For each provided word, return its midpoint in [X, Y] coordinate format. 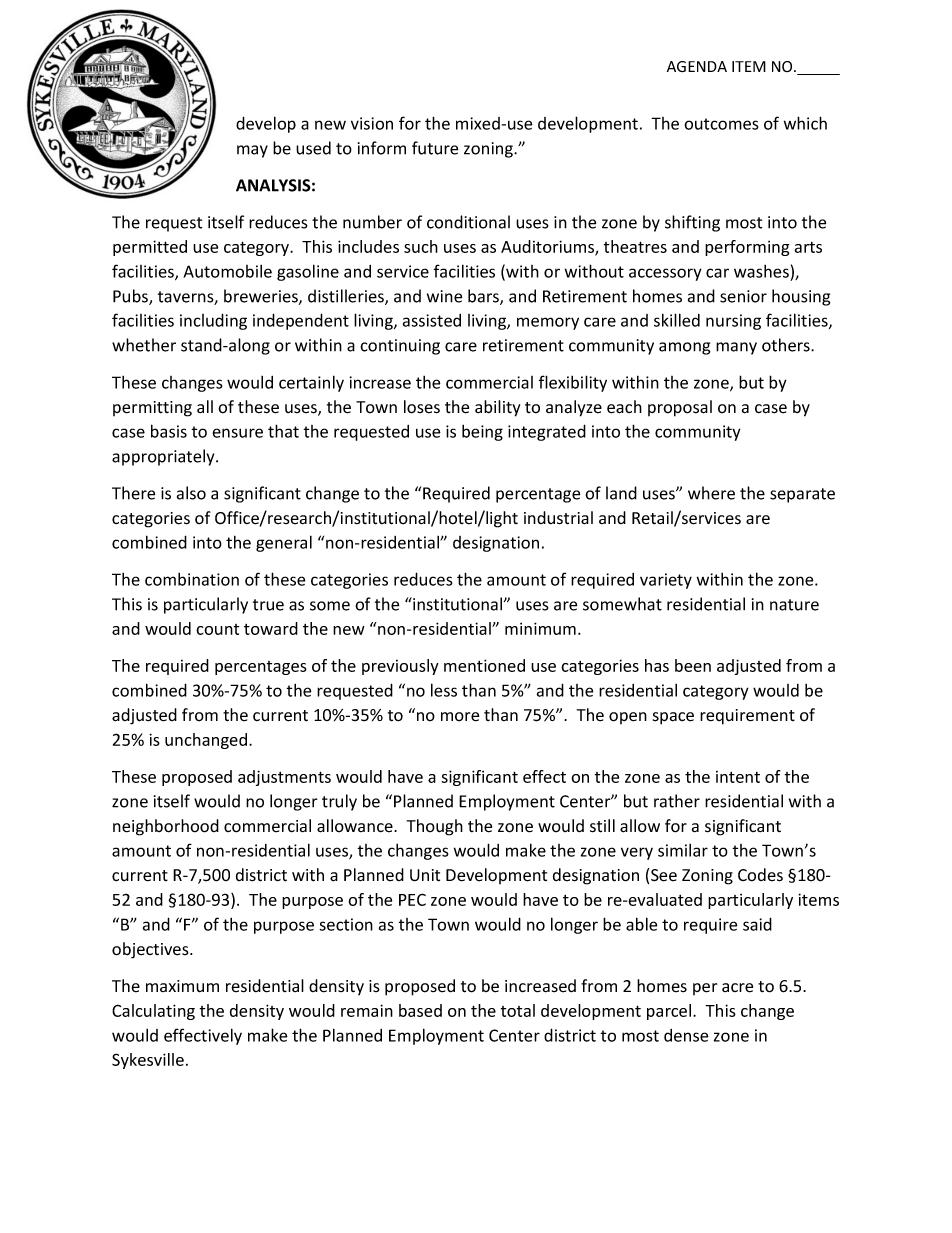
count [217, 629]
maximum [182, 986]
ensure [237, 433]
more [460, 717]
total [518, 1010]
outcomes [721, 124]
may [252, 151]
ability [497, 408]
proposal [680, 408]
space [673, 718]
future [435, 148]
